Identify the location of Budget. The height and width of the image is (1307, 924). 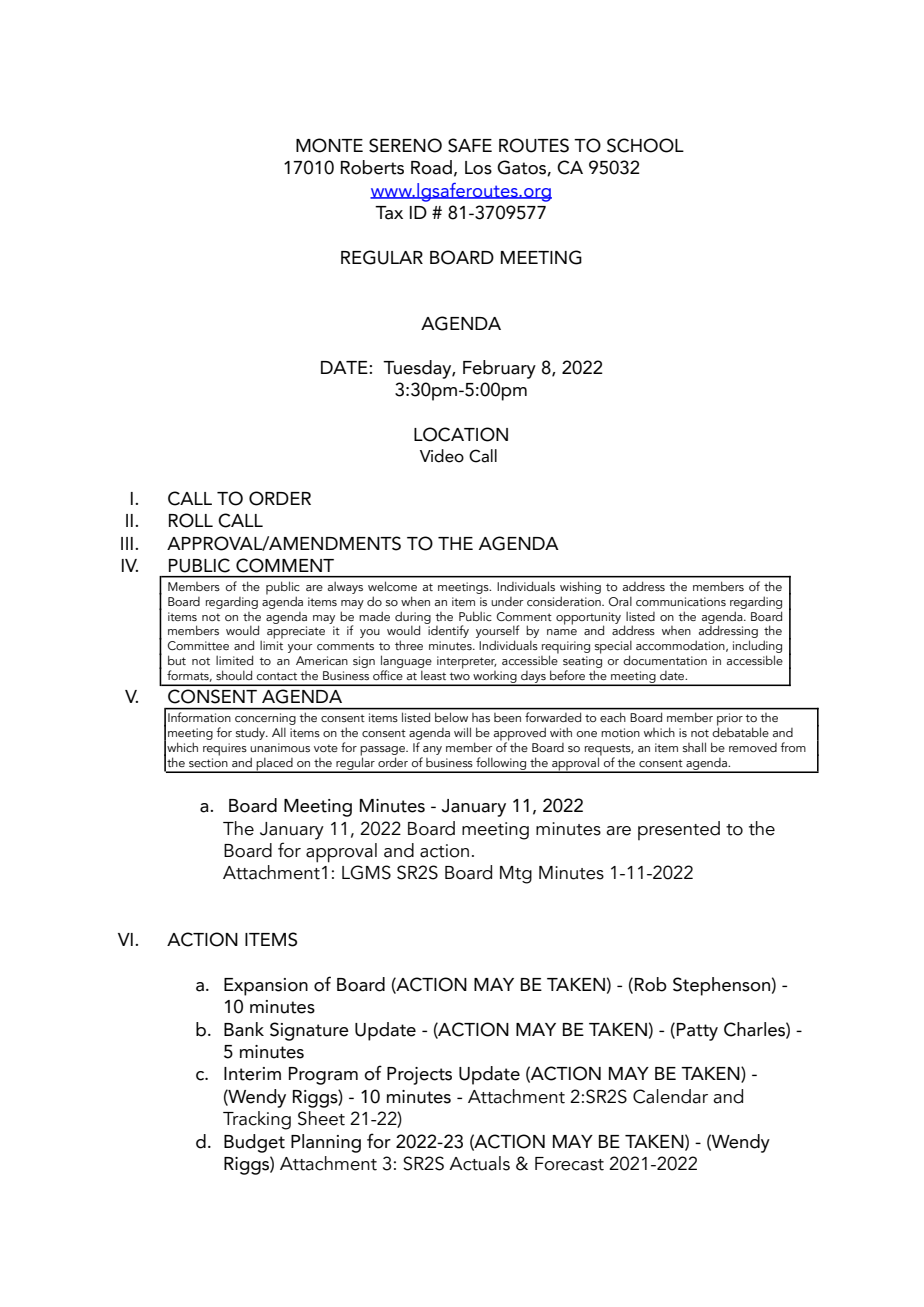
(254, 1143).
